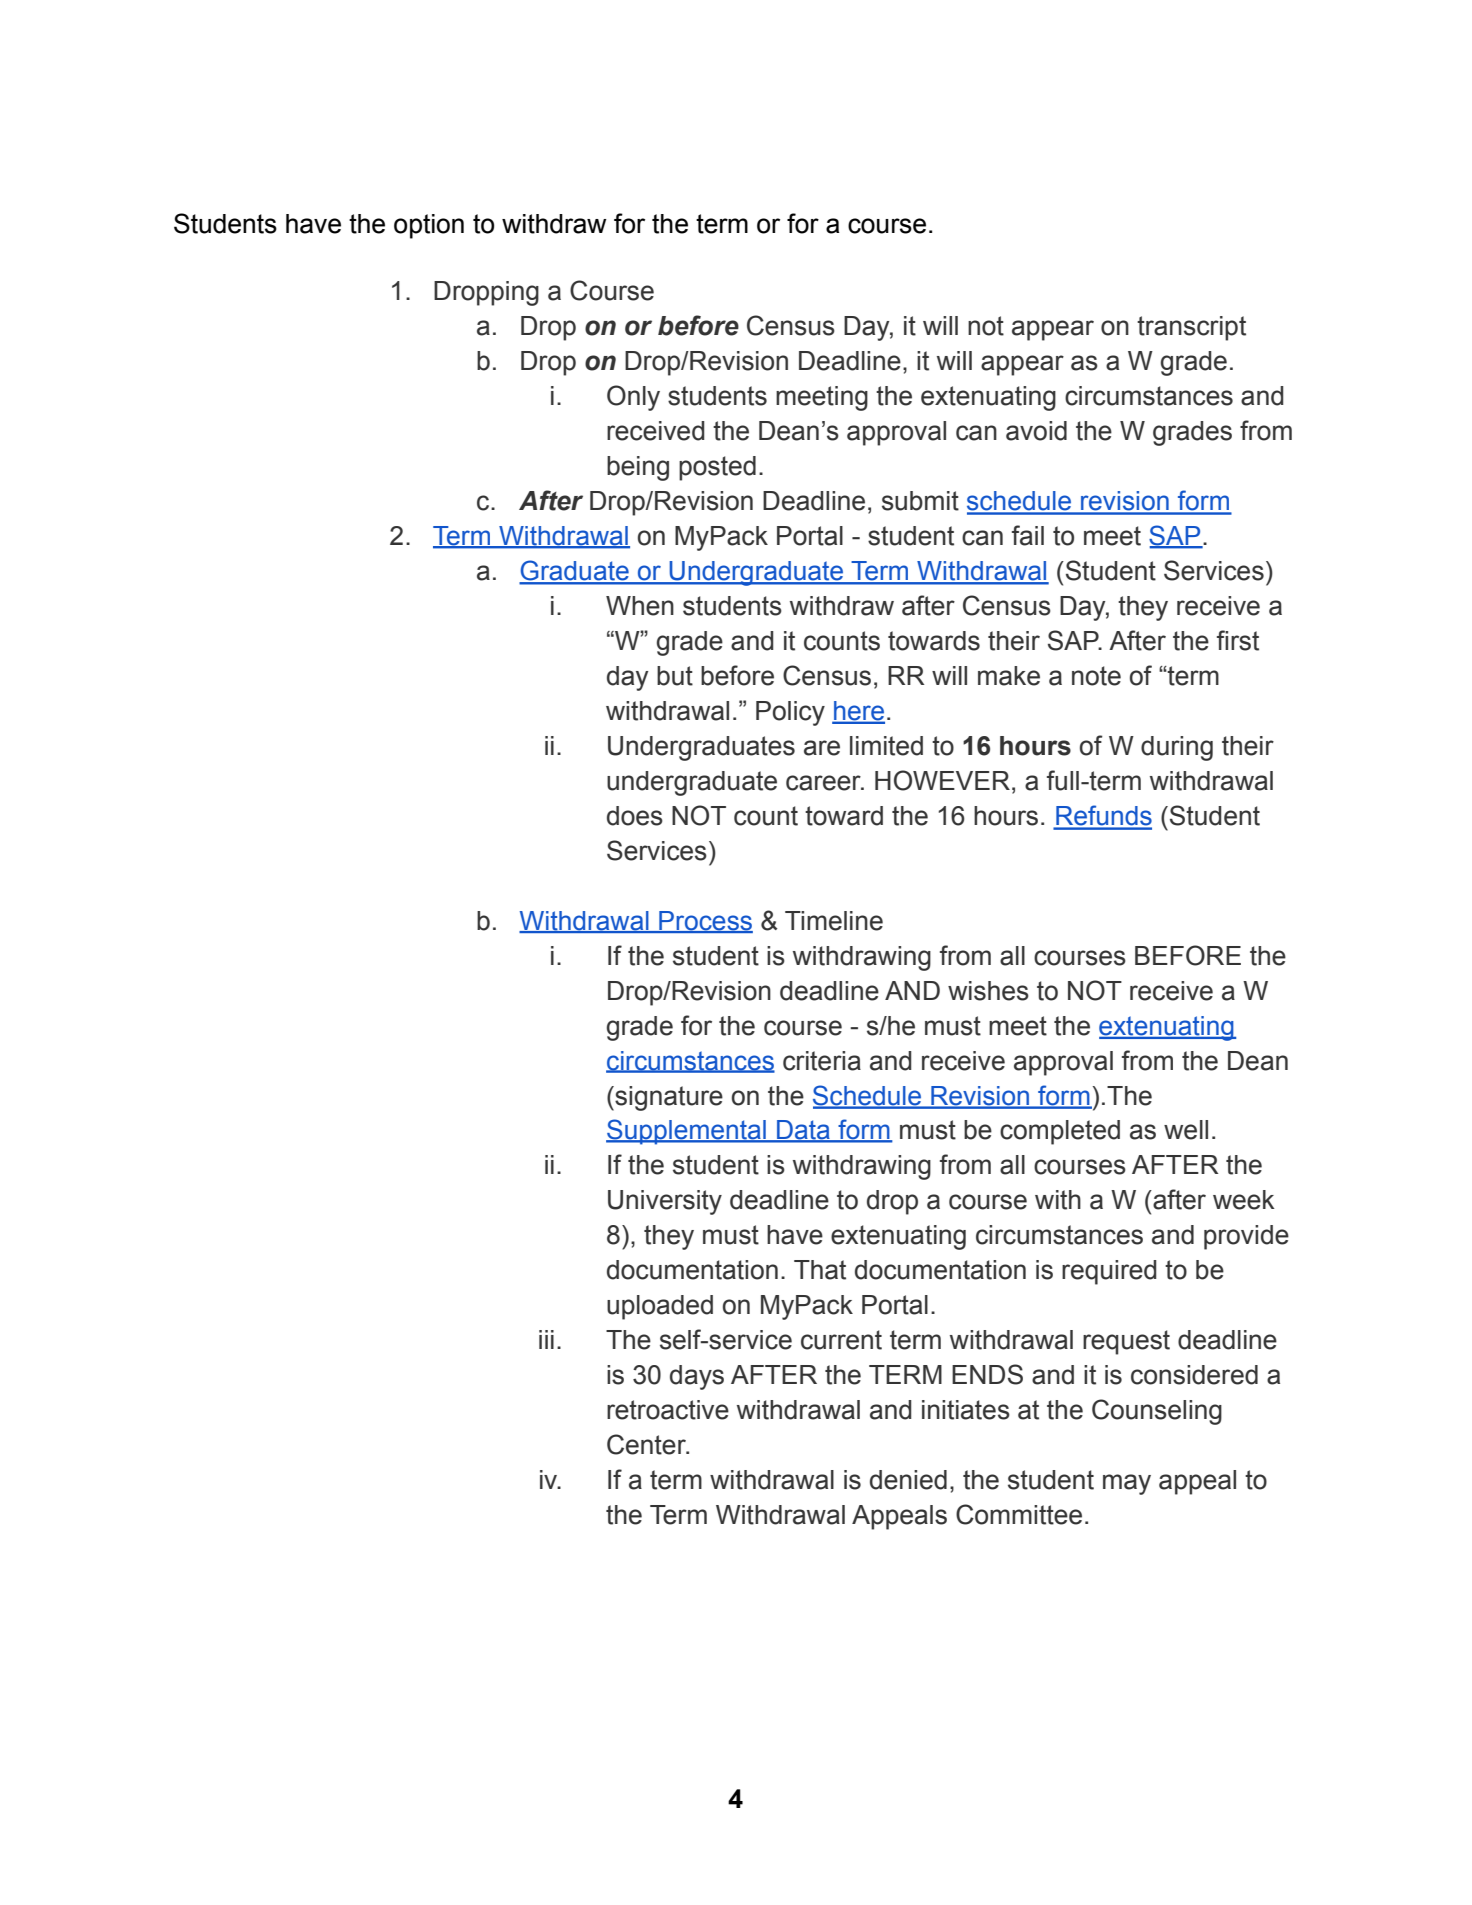 This screenshot has height=1905, width=1472. I want to click on When, so click(640, 606).
